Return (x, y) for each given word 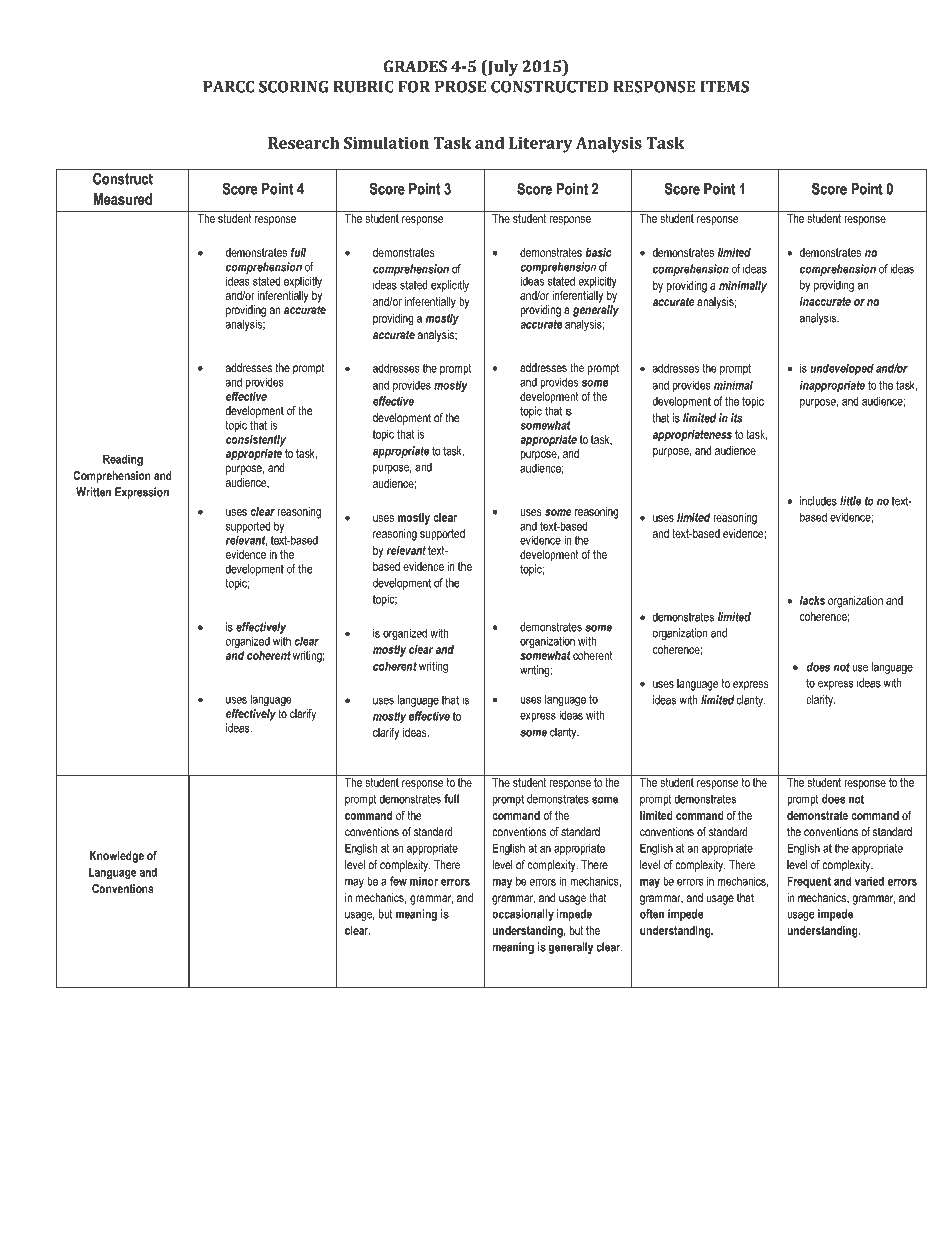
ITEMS (725, 86)
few (398, 881)
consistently (256, 441)
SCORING (294, 86)
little (850, 501)
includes (818, 501)
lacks (812, 600)
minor (424, 881)
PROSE (460, 86)
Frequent (809, 882)
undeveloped (842, 369)
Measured (123, 199)
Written (93, 492)
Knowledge (117, 857)
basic (599, 252)
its (736, 418)
